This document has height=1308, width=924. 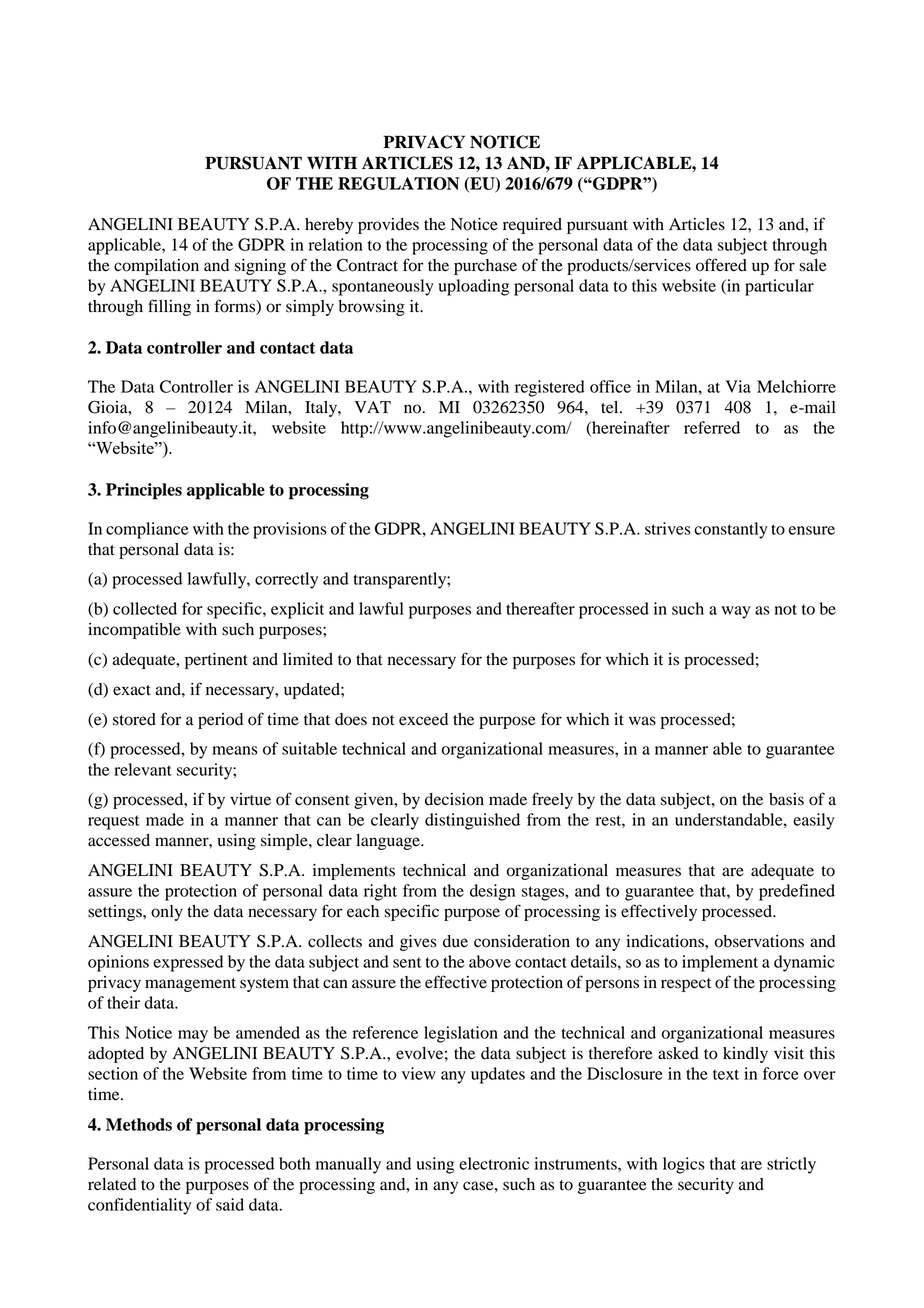 What do you see at coordinates (230, 1204) in the document?
I see `said` at bounding box center [230, 1204].
